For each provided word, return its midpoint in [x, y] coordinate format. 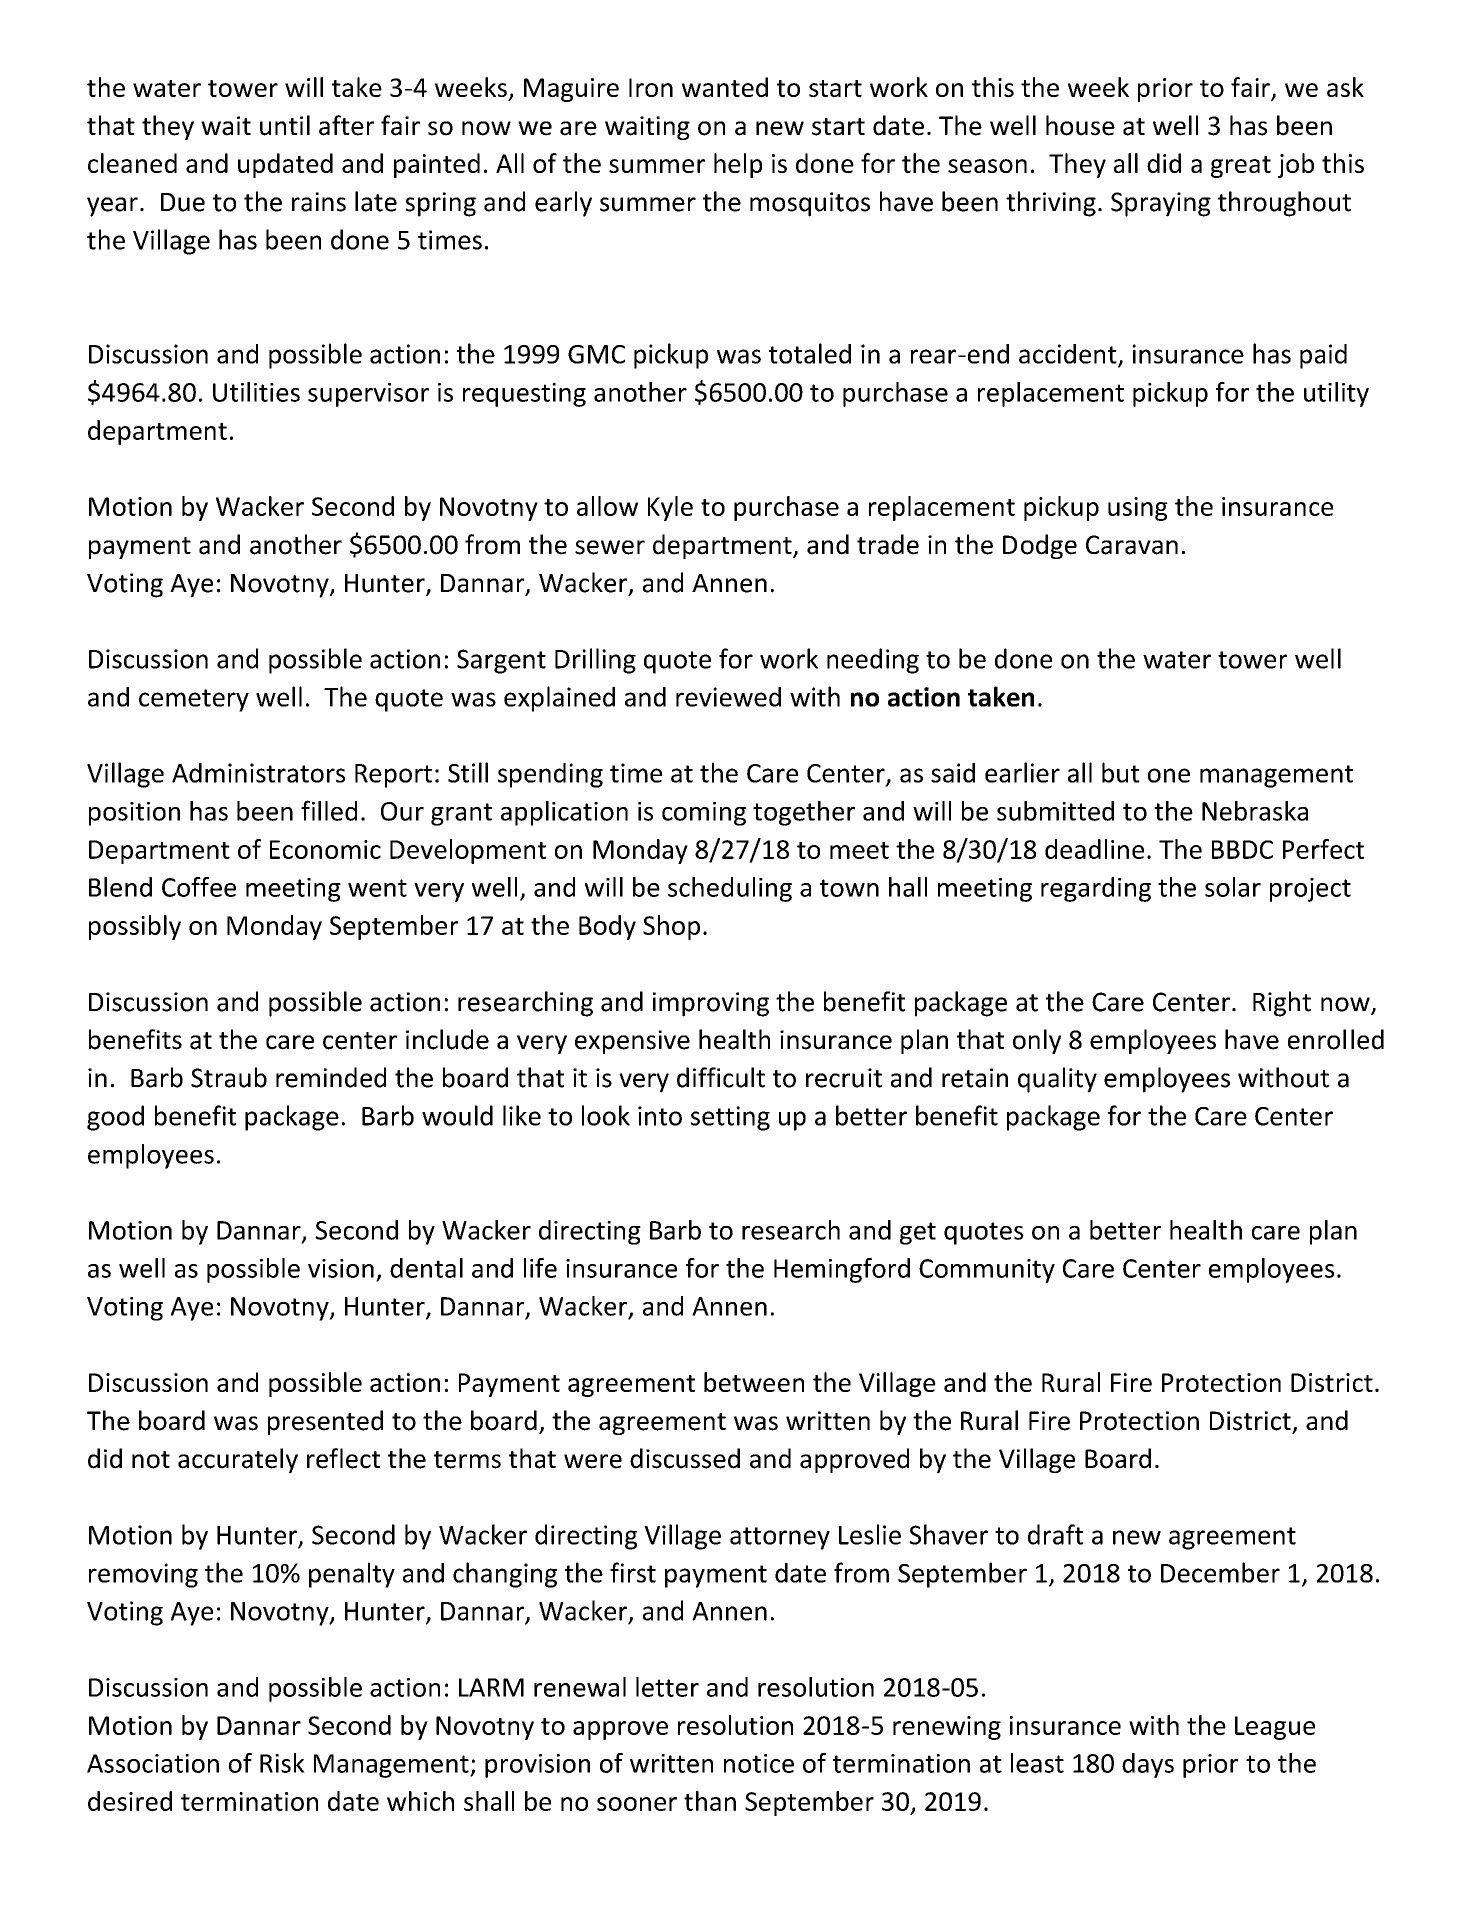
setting [730, 1118]
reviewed [728, 697]
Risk [282, 1763]
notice [759, 1763]
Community [987, 1271]
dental [426, 1268]
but [1121, 772]
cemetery [194, 700]
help [738, 165]
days [1148, 1765]
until [285, 125]
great [1241, 167]
